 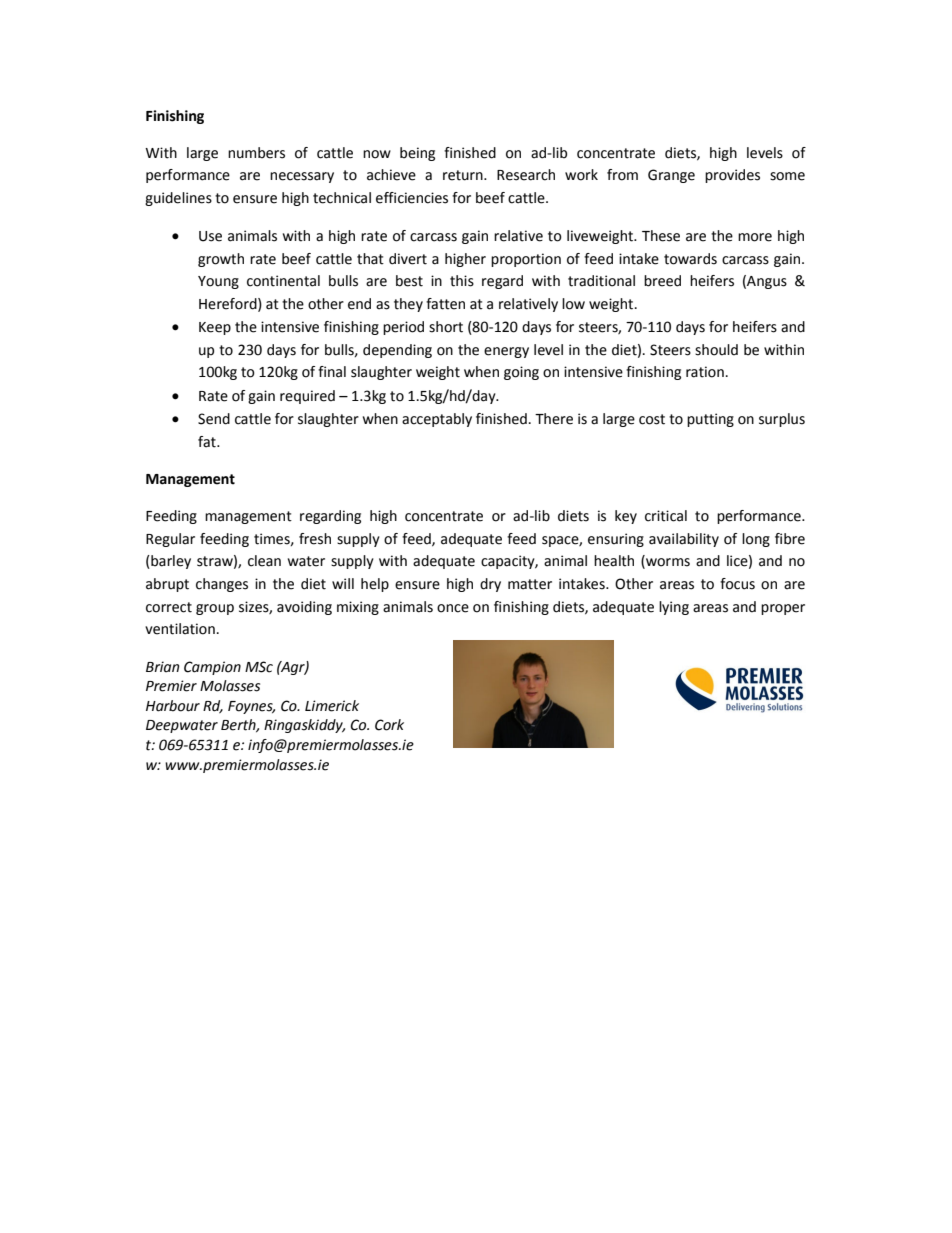 I want to click on Harbour, so click(x=173, y=706).
